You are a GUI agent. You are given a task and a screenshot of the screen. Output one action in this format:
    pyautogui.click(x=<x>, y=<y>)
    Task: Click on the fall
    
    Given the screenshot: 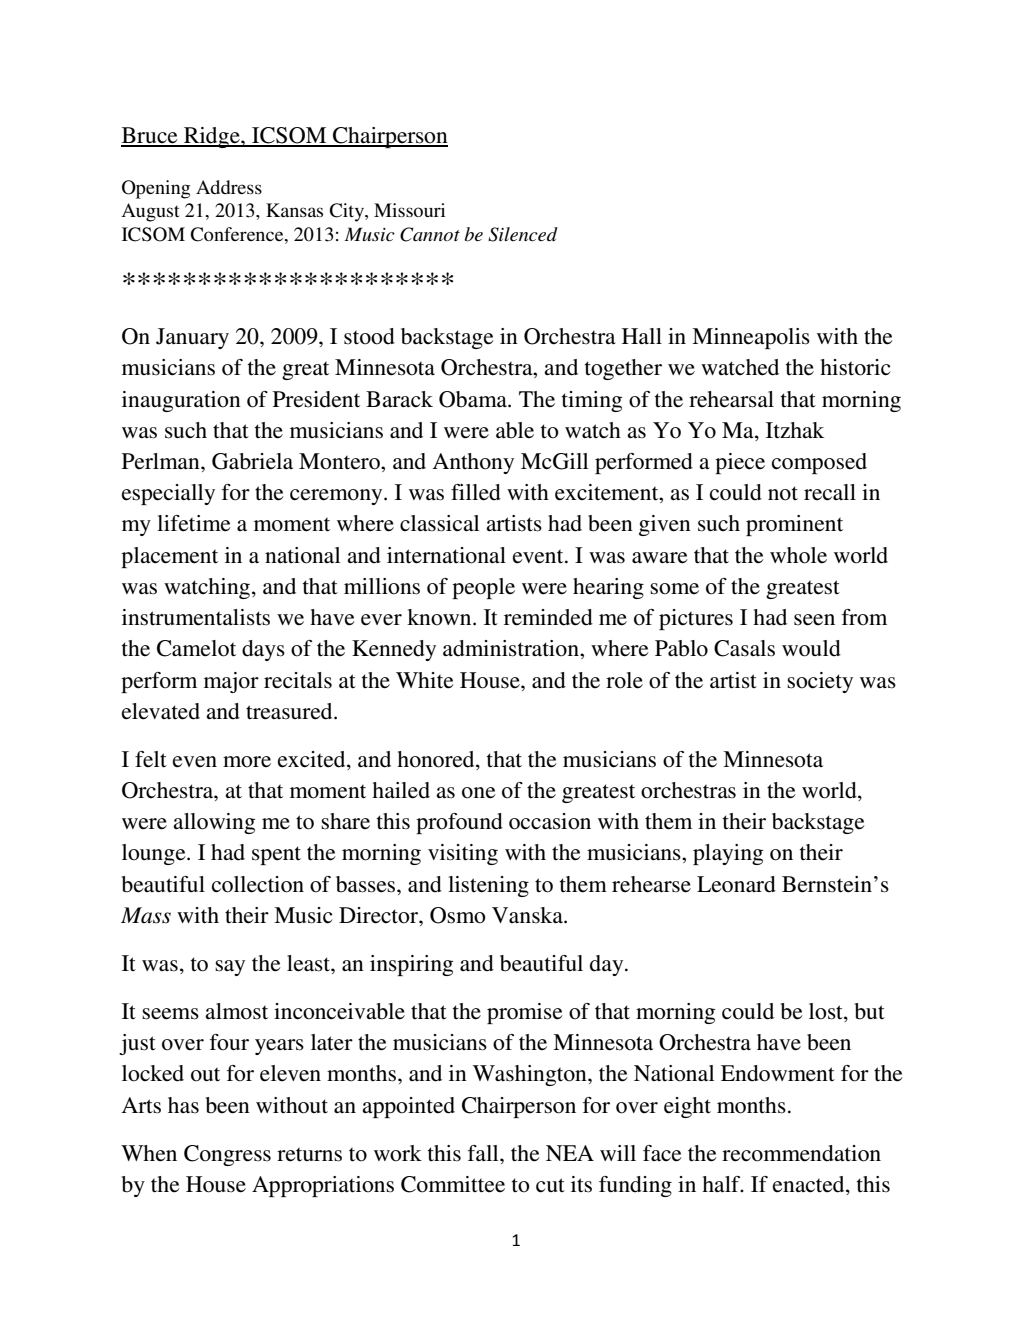 What is the action you would take?
    pyautogui.click(x=484, y=1153)
